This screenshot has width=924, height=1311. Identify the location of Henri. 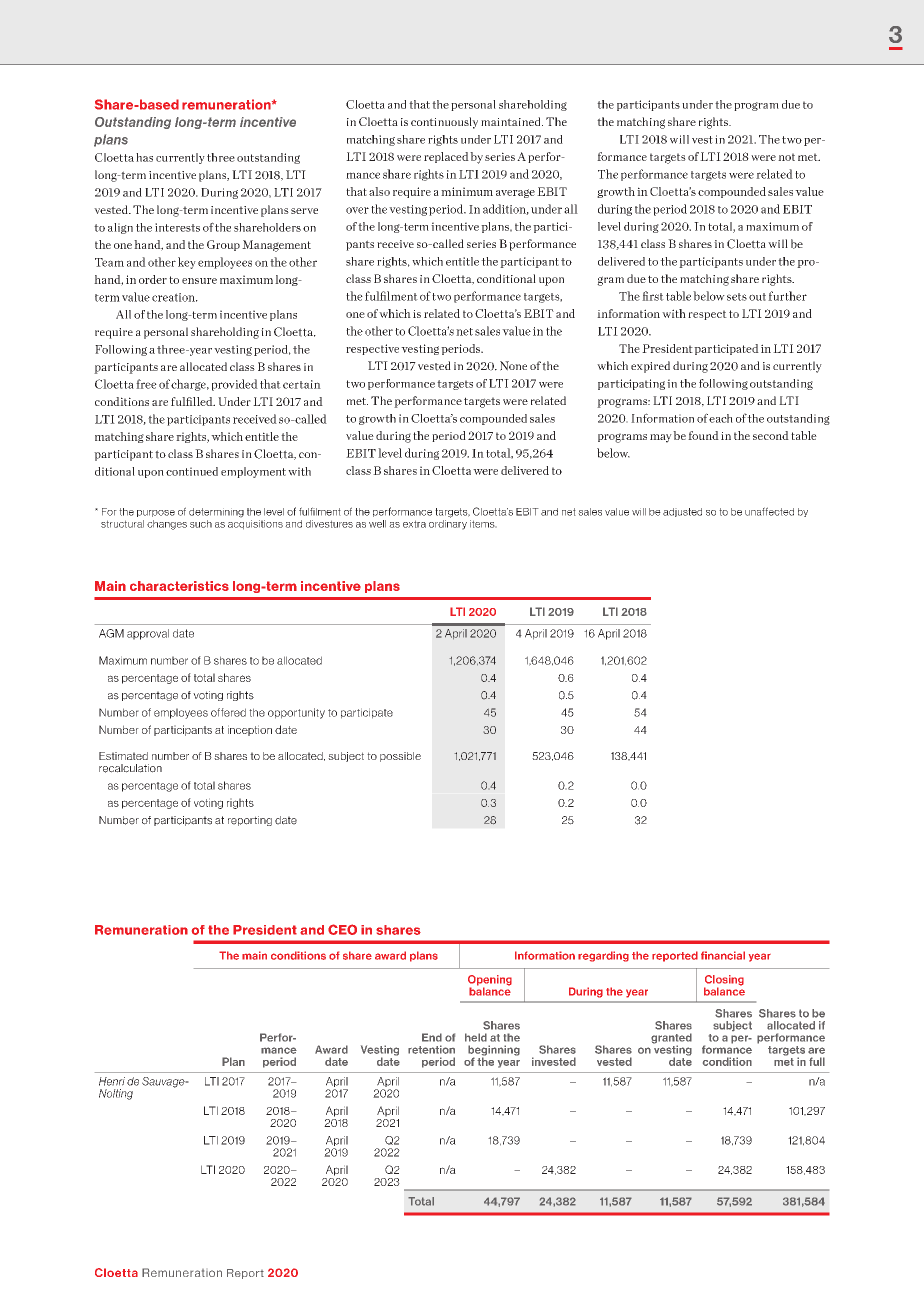
(112, 1081).
